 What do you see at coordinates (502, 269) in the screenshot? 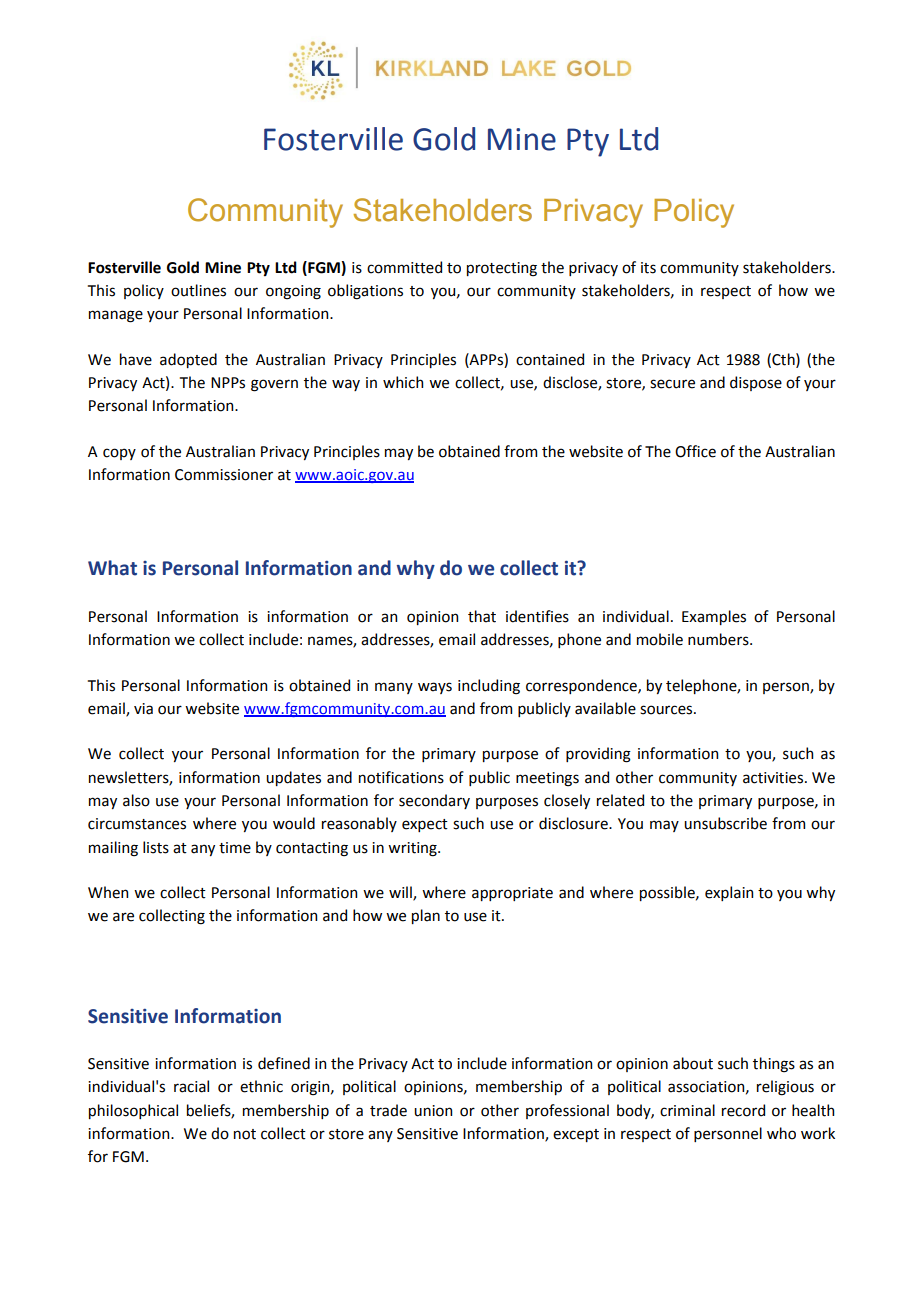
I see `protecting` at bounding box center [502, 269].
